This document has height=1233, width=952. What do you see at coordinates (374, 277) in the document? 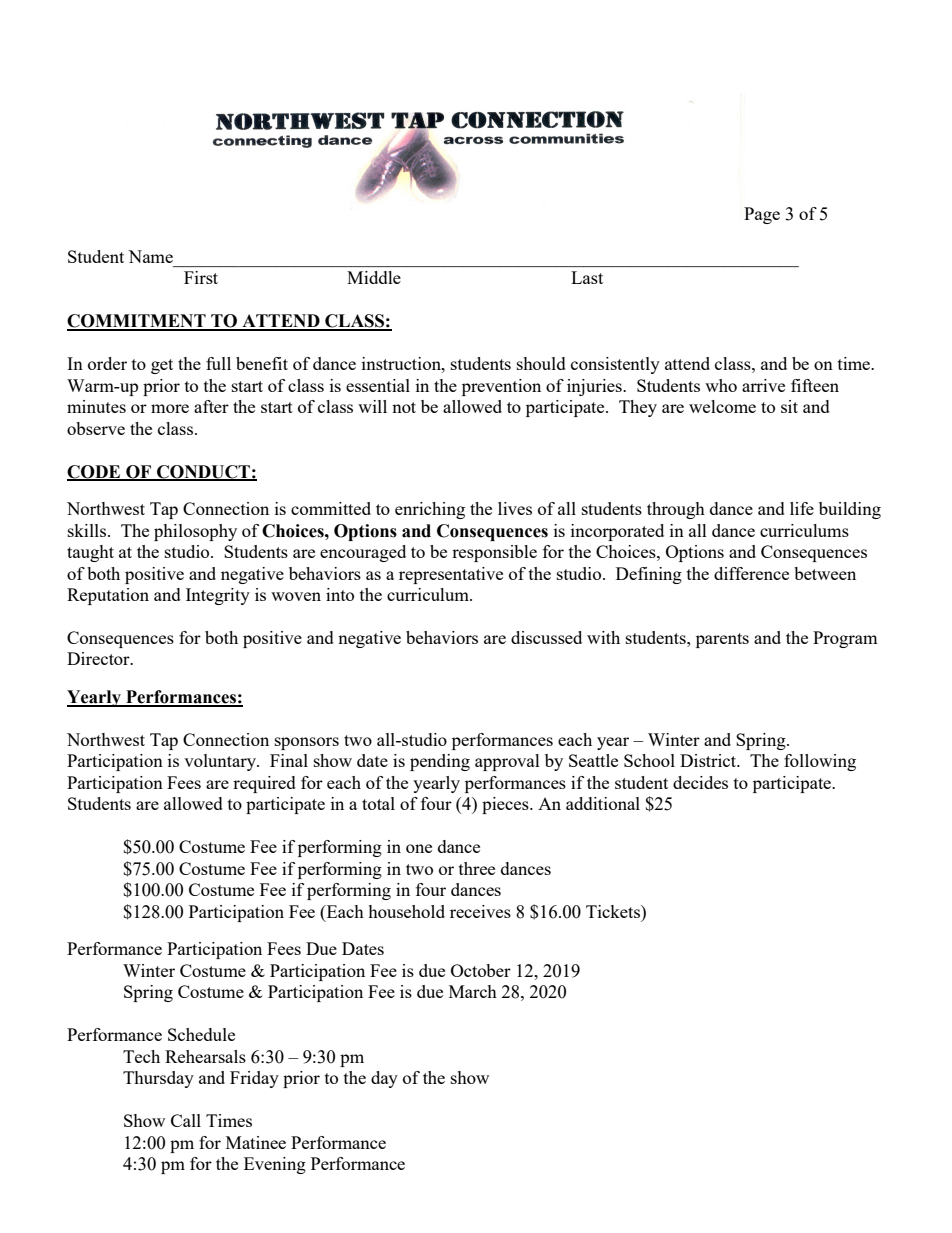
I see `Middle` at bounding box center [374, 277].
